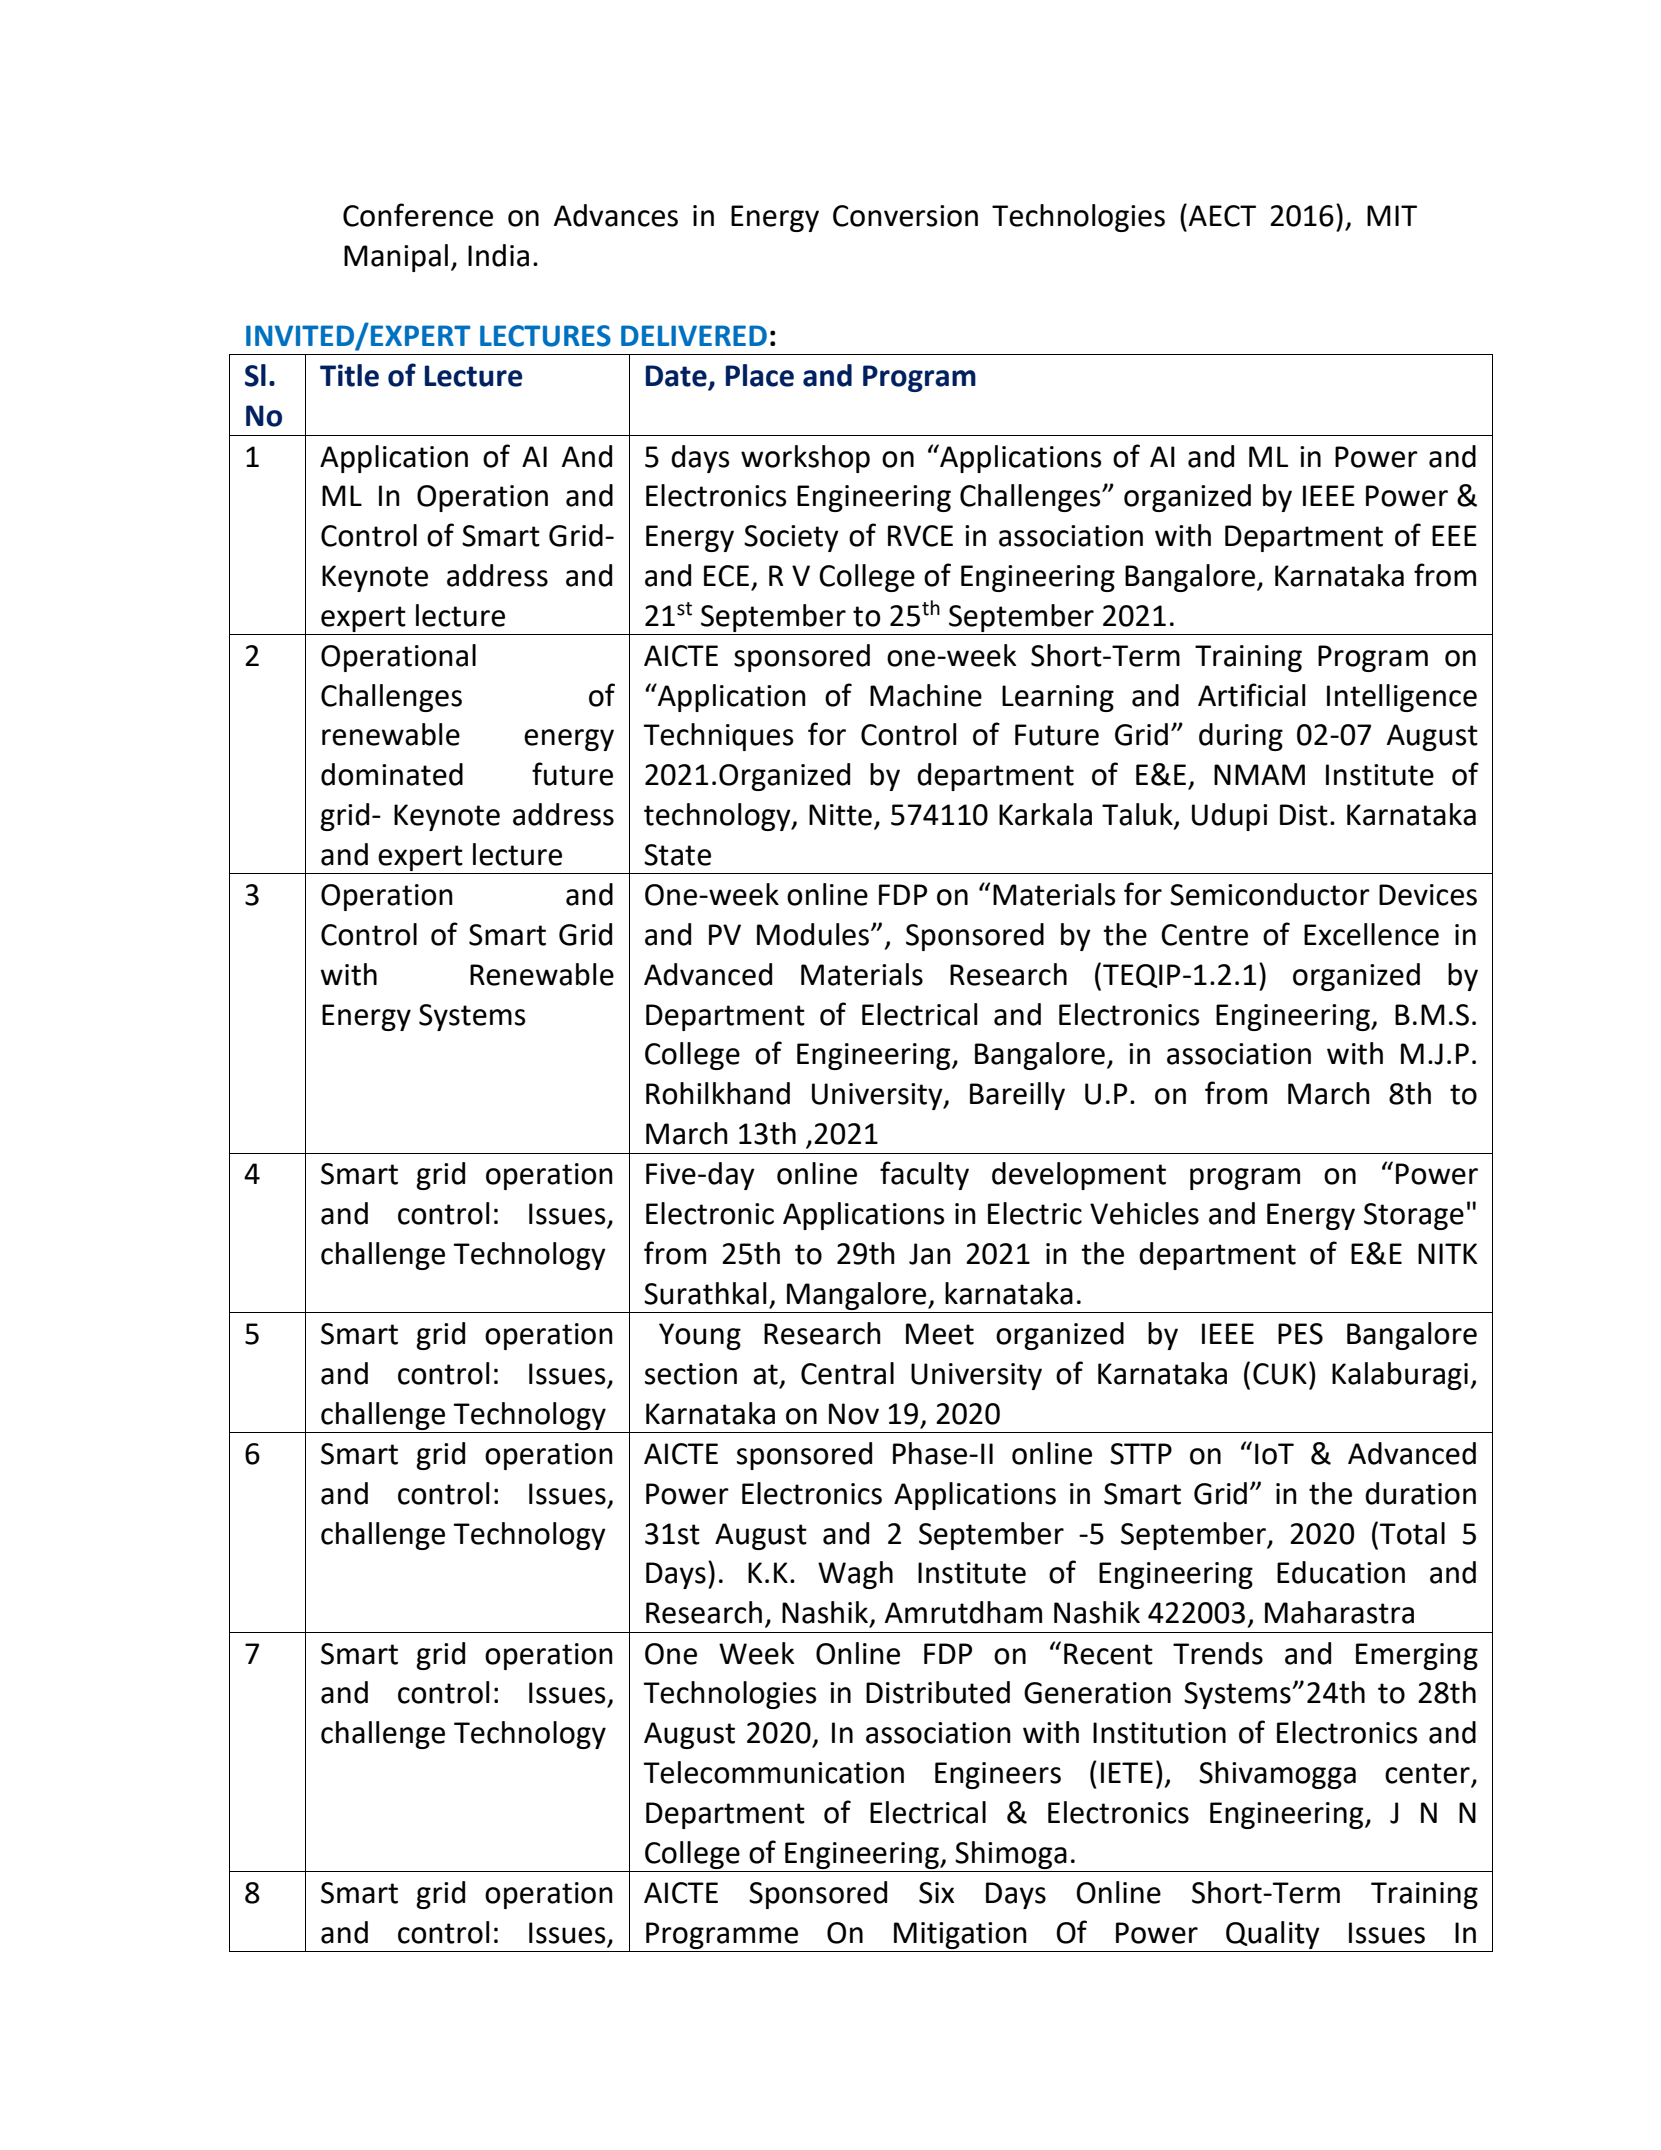 Image resolution: width=1661 pixels, height=2150 pixels. Describe the element at coordinates (936, 1893) in the screenshot. I see `Six` at that location.
